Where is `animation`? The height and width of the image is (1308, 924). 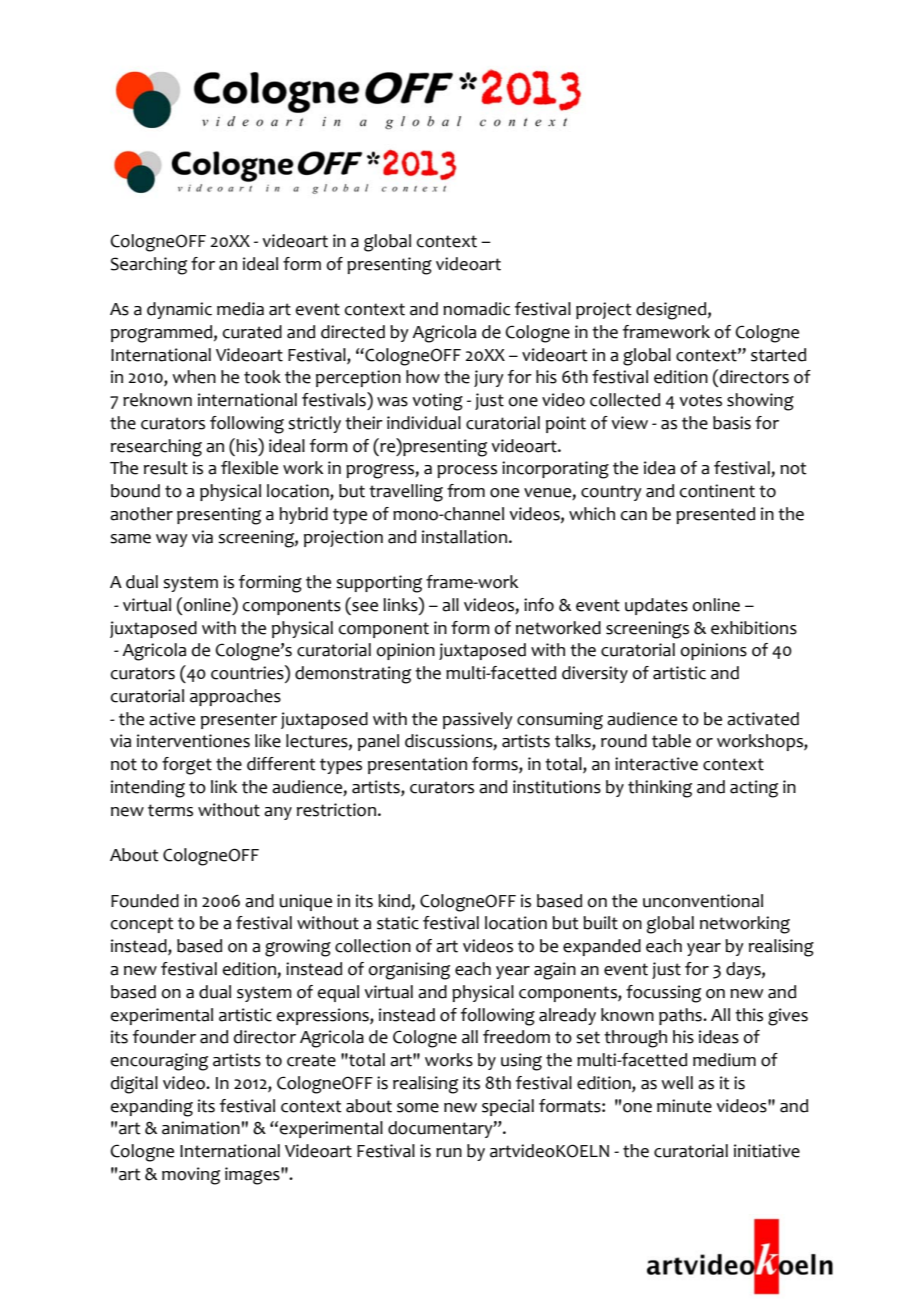 animation is located at coordinates (201, 1128).
